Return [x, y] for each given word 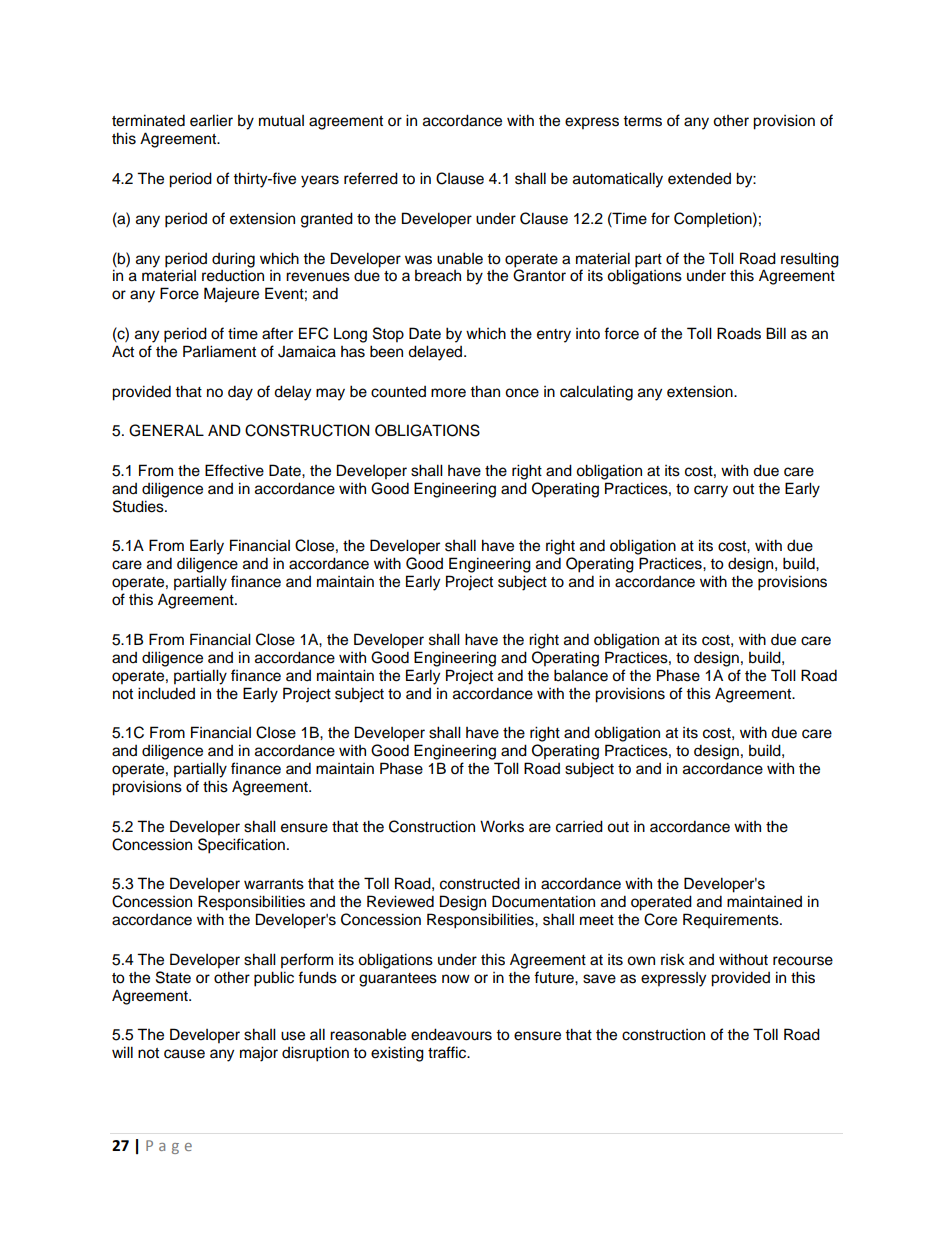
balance [581, 675]
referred [371, 178]
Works [502, 826]
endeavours [451, 1034]
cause [184, 1054]
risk [673, 959]
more [448, 393]
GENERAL [166, 430]
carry [711, 491]
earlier [211, 120]
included [166, 693]
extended [699, 178]
